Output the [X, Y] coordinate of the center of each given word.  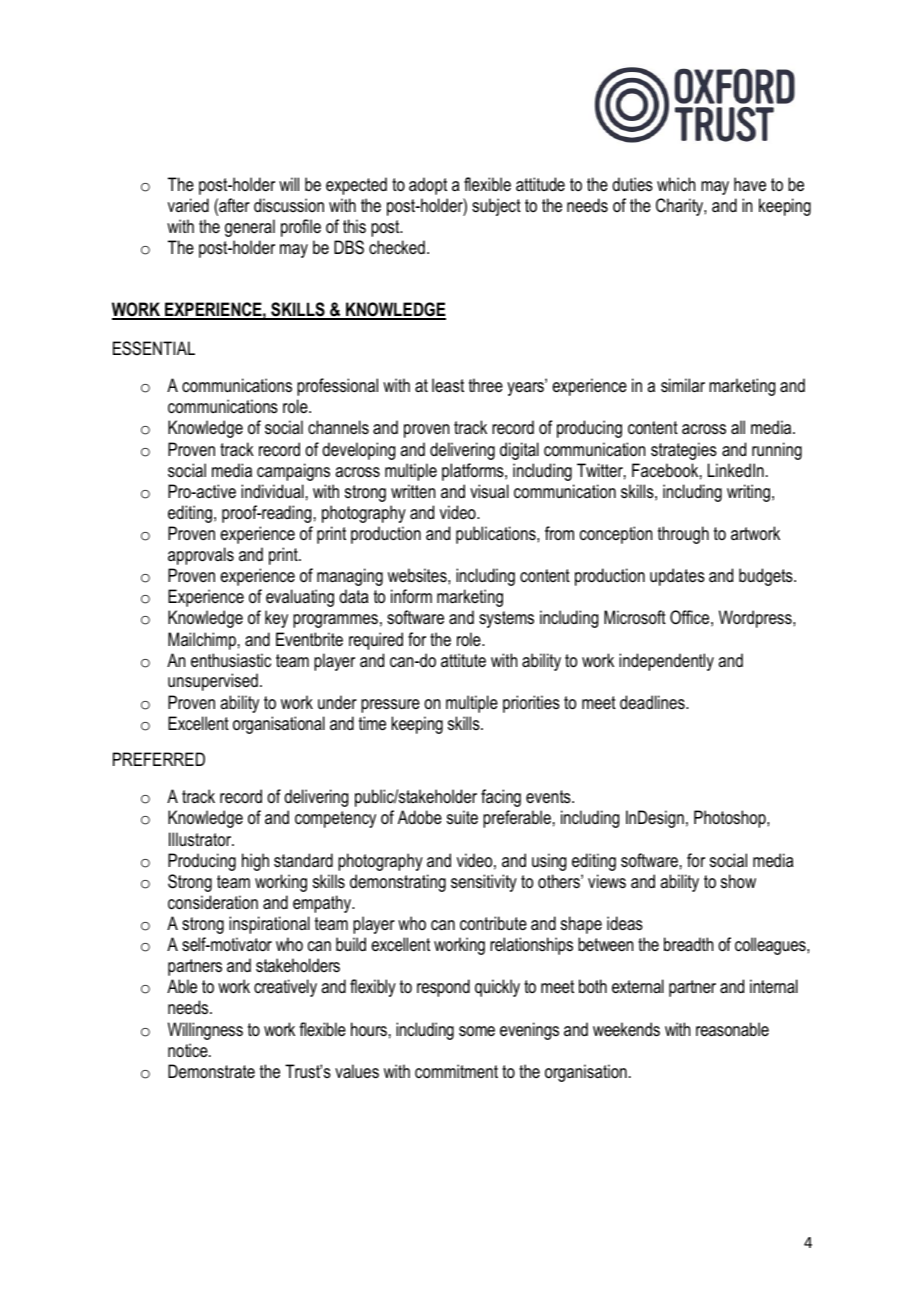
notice [189, 1050]
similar [683, 385]
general [250, 228]
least [448, 385]
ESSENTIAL [154, 348]
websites [418, 575]
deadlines [653, 702]
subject [496, 207]
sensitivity [484, 883]
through [683, 535]
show [738, 881]
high [255, 862]
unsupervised [213, 682]
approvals [201, 556]
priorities [531, 704]
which [676, 184]
